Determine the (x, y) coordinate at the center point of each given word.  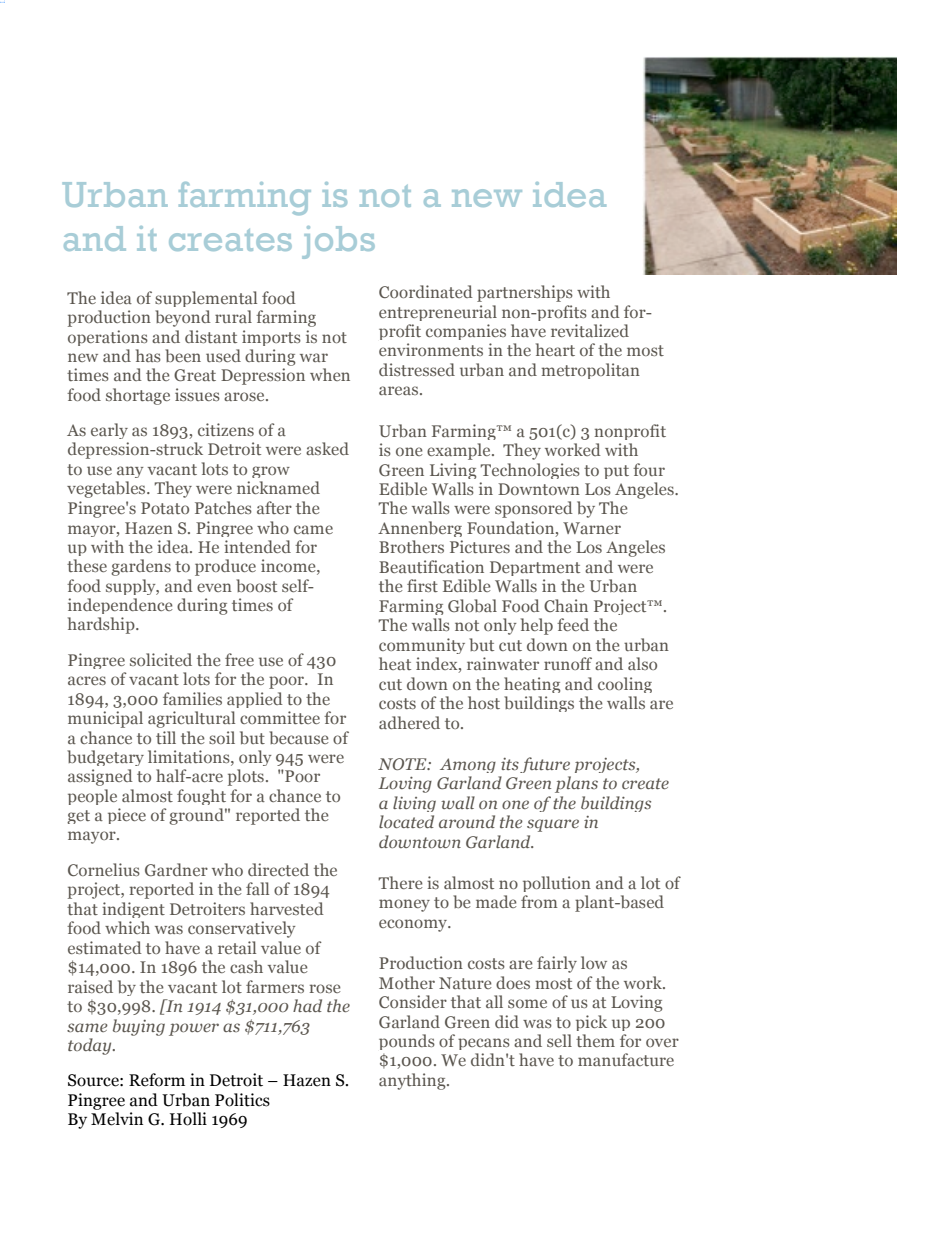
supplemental (206, 299)
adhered (409, 722)
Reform (157, 1080)
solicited (161, 659)
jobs (338, 242)
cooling (625, 685)
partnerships (525, 293)
